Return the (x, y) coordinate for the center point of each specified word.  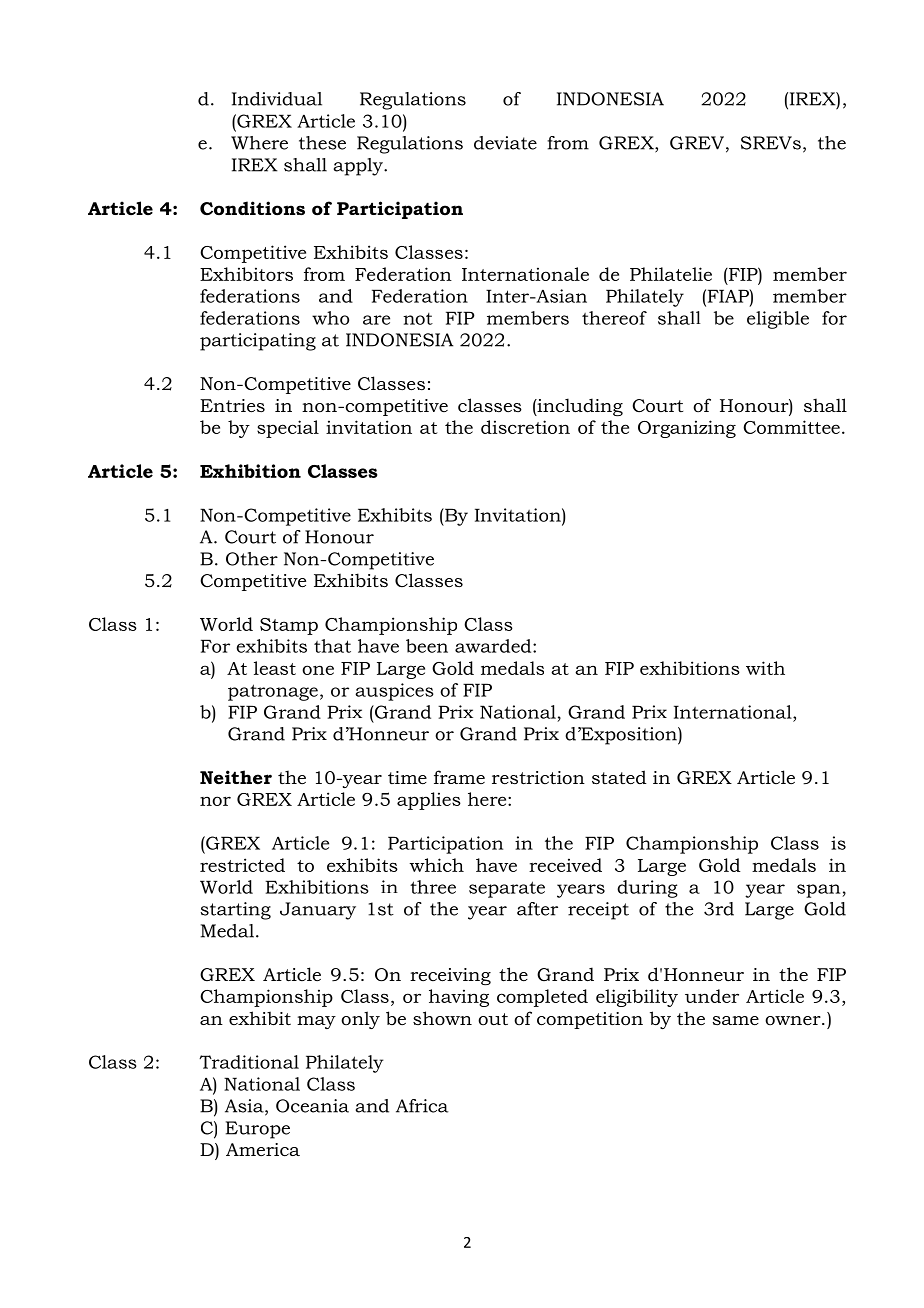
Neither (236, 777)
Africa (422, 1106)
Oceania (312, 1106)
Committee (791, 427)
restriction (538, 777)
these (322, 143)
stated (619, 777)
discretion (525, 427)
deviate (505, 143)
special (288, 429)
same (736, 1020)
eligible (778, 320)
